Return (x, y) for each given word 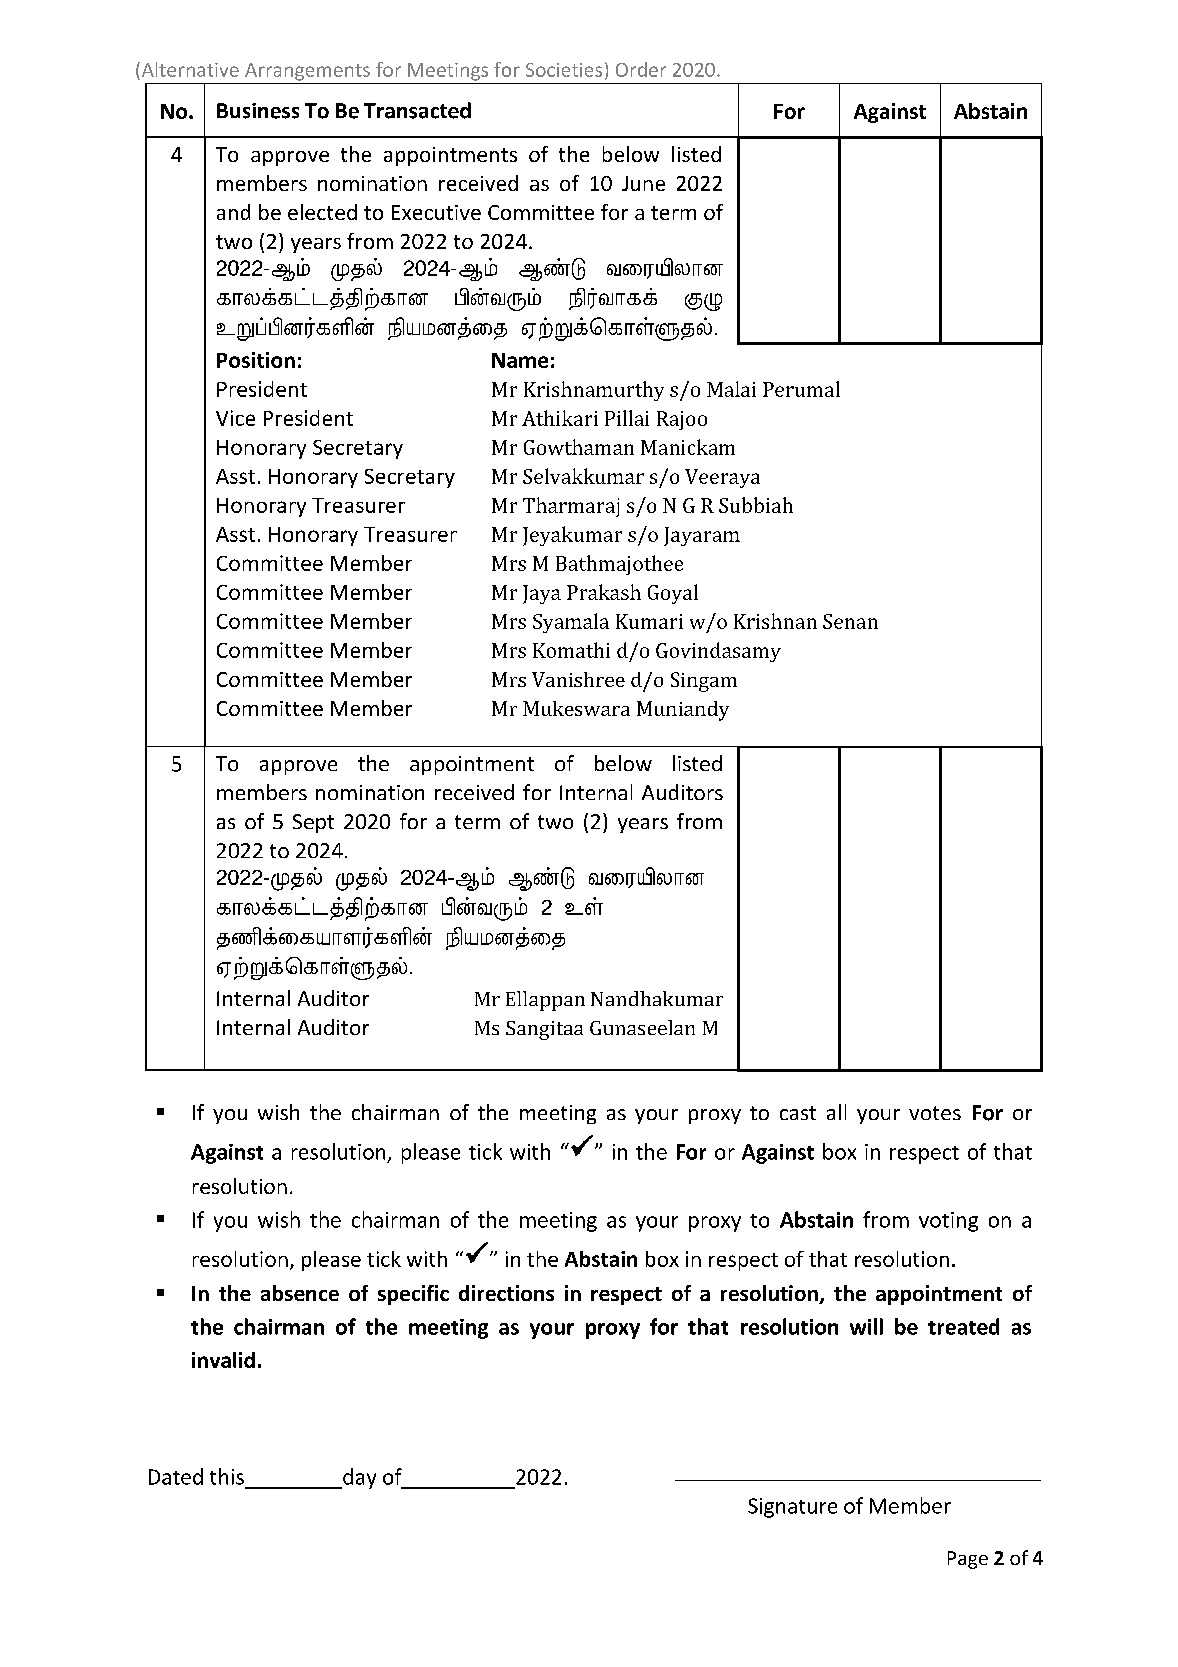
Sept (313, 823)
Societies (564, 70)
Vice (235, 418)
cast (798, 1113)
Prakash (604, 592)
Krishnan (775, 621)
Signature (792, 1508)
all (836, 1112)
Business (258, 111)
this (227, 1476)
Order (641, 69)
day (358, 1478)
